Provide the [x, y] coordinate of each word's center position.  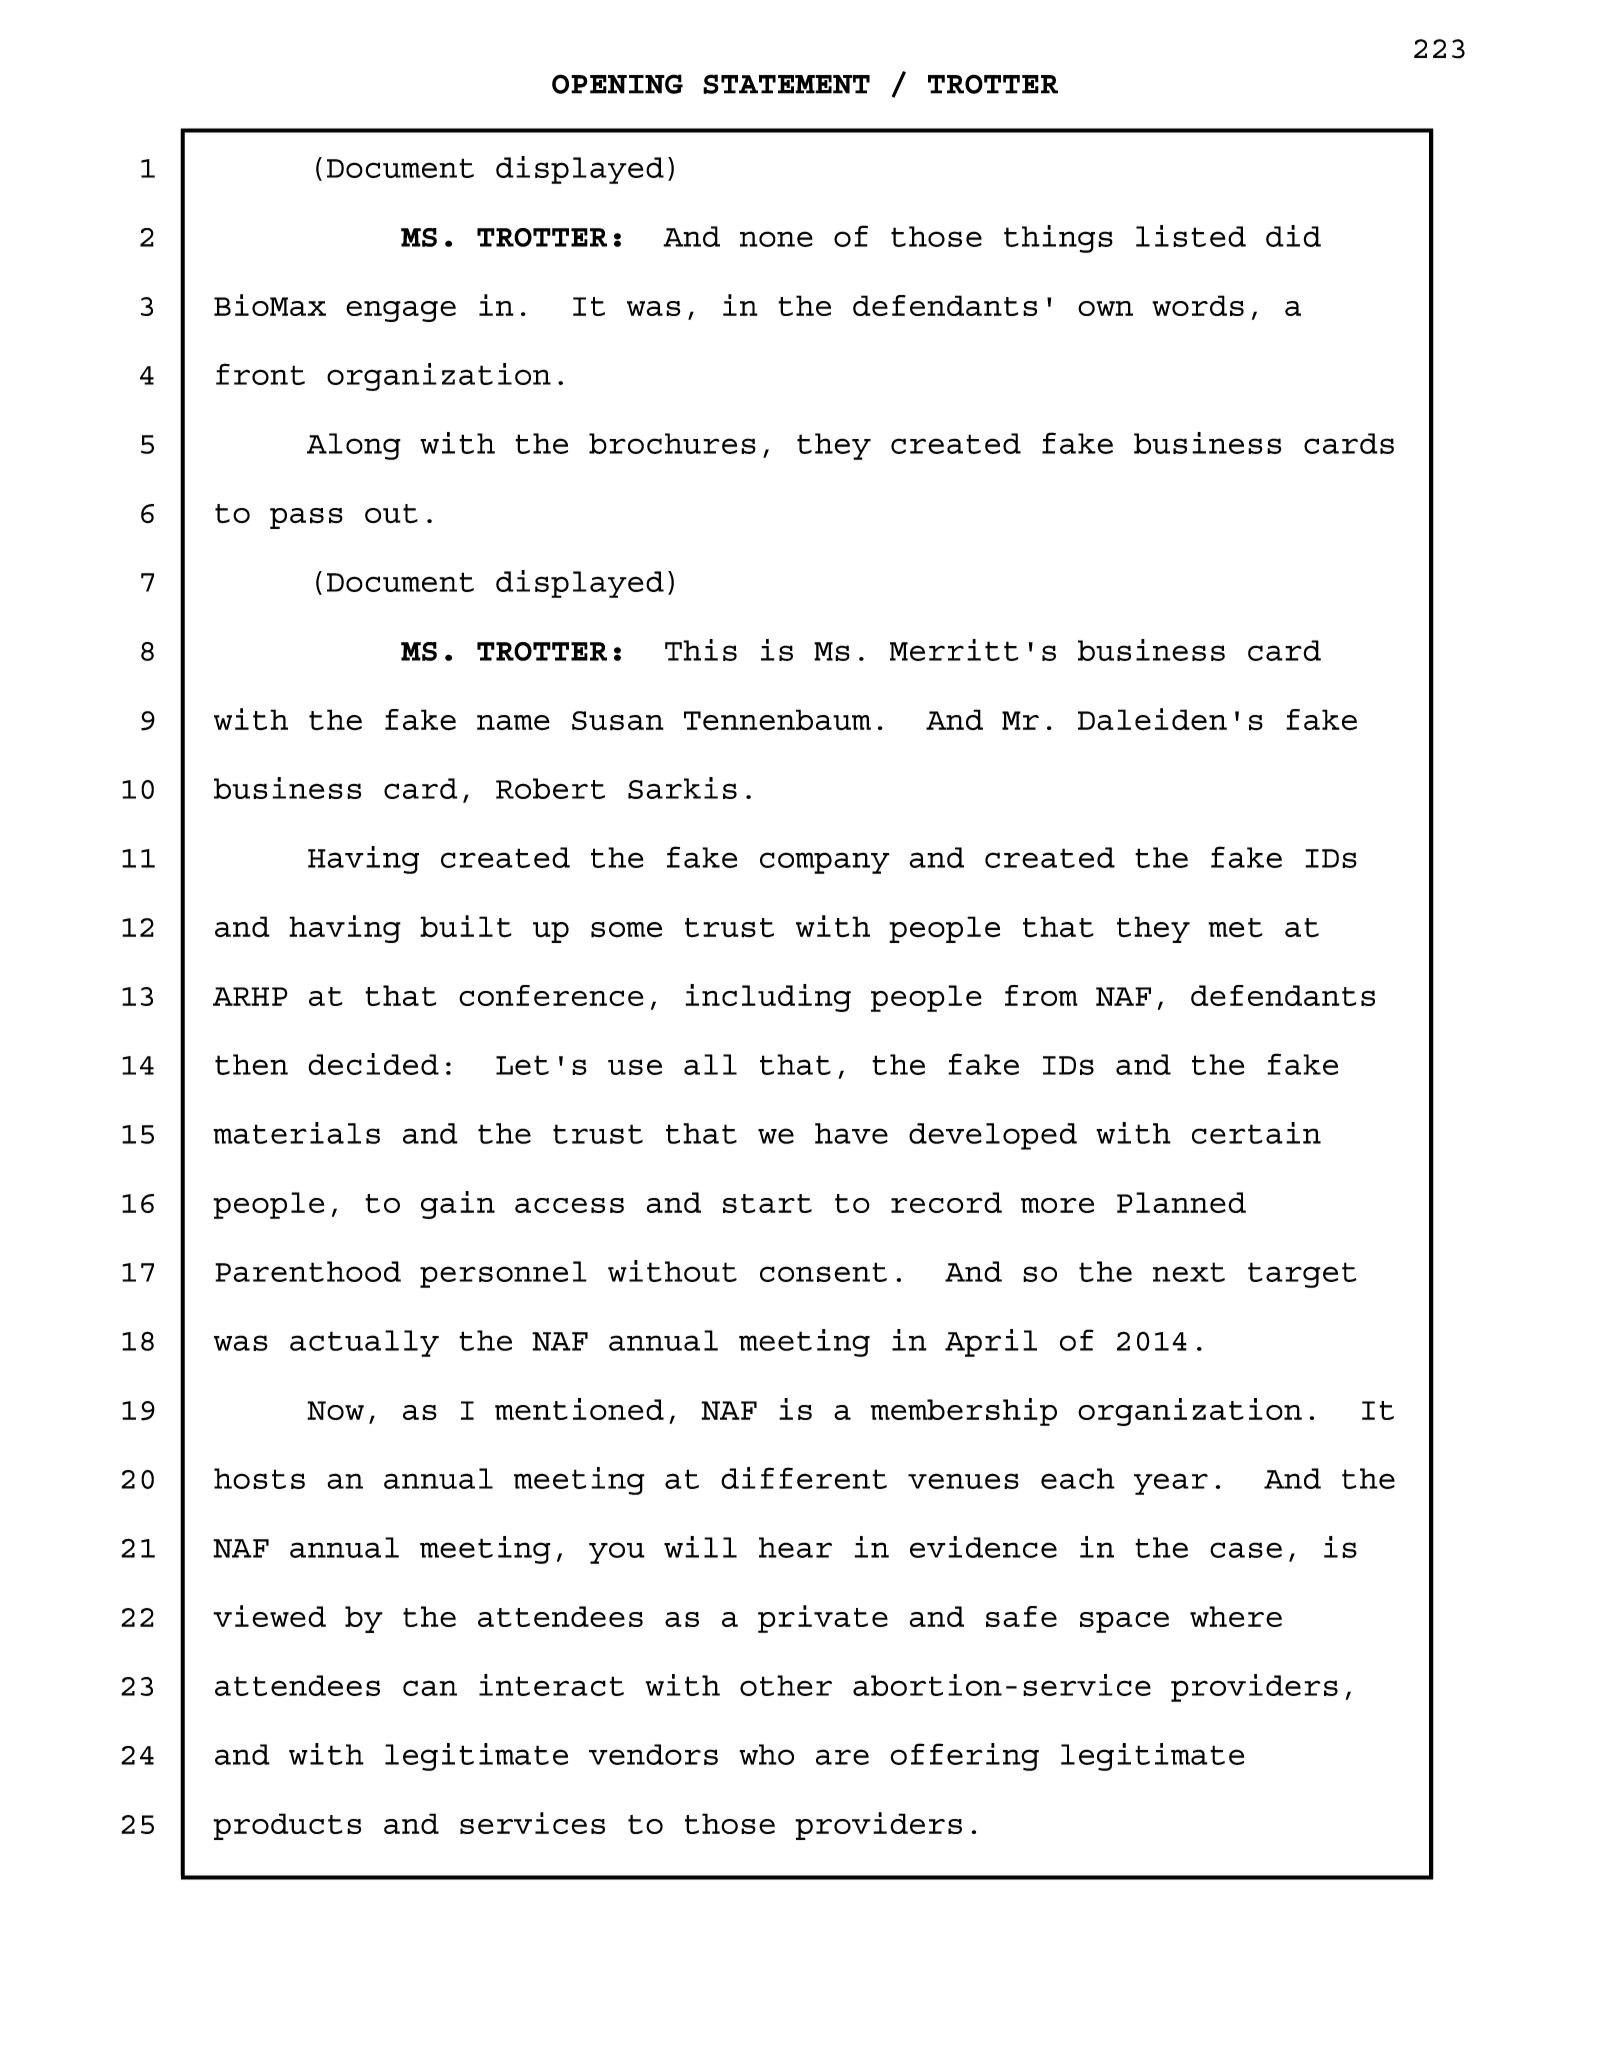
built [466, 926]
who [766, 1754]
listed [1191, 236]
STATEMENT [786, 84]
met [1235, 928]
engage [401, 311]
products [287, 1826]
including [768, 998]
